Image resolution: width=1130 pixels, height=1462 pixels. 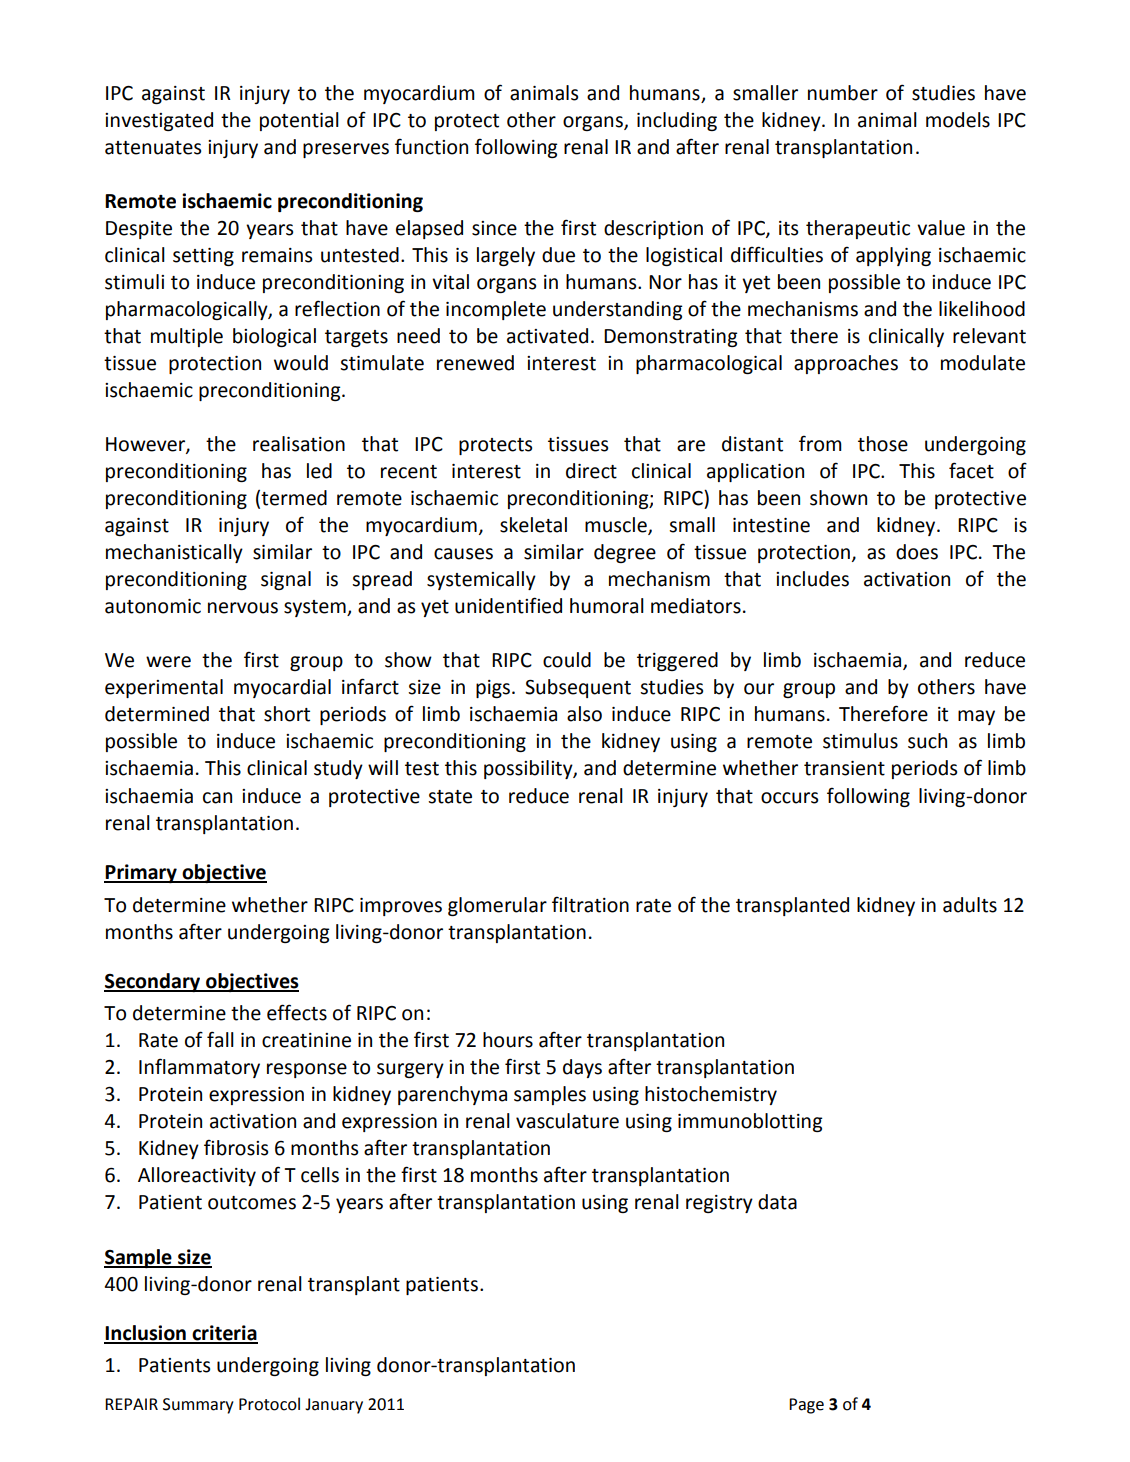 I want to click on filtration, so click(x=590, y=904).
